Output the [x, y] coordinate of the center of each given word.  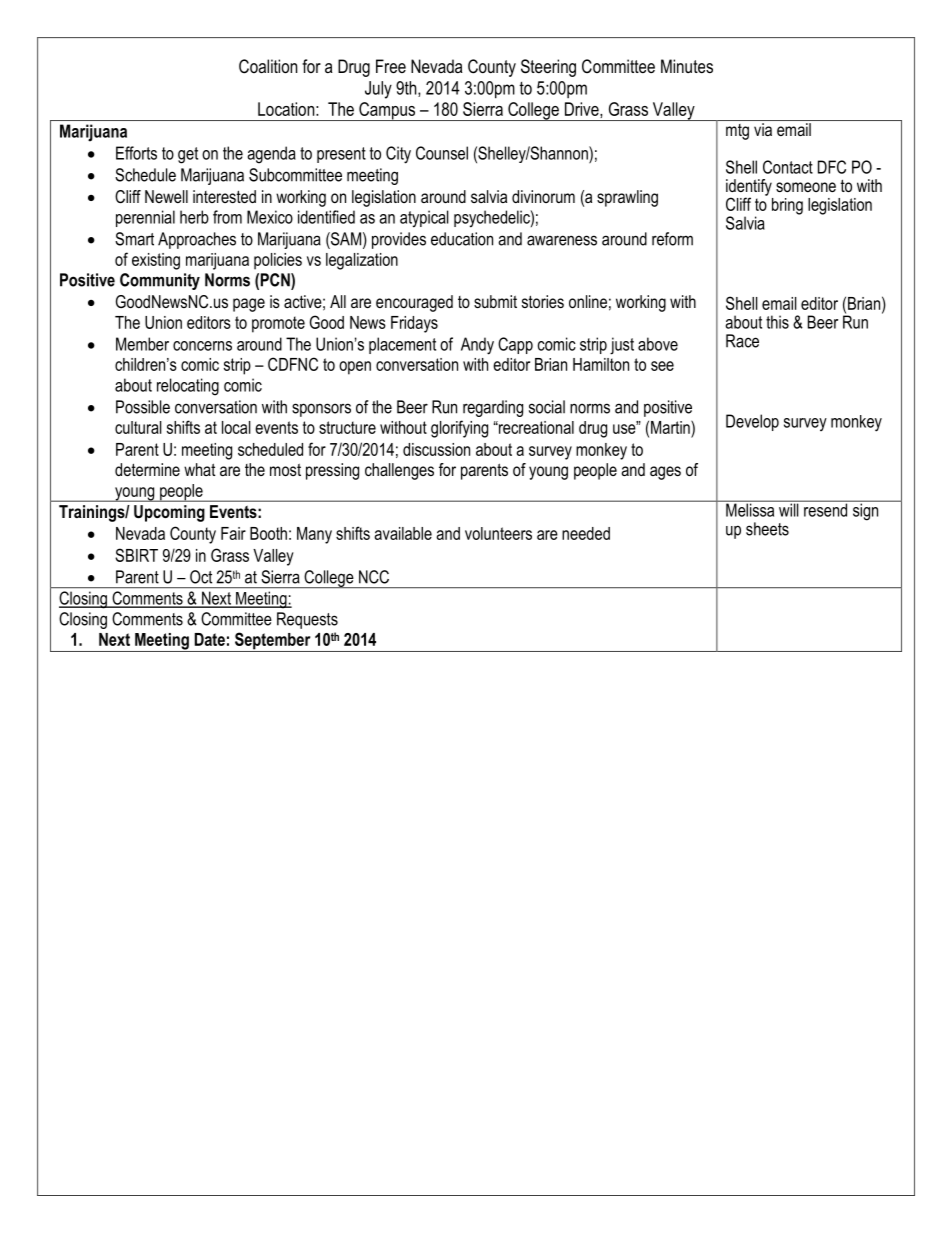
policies [278, 261]
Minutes [687, 66]
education [462, 239]
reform [672, 239]
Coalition [268, 66]
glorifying [459, 429]
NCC [374, 577]
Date [210, 639]
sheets [767, 529]
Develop [752, 422]
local [236, 427]
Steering [548, 68]
